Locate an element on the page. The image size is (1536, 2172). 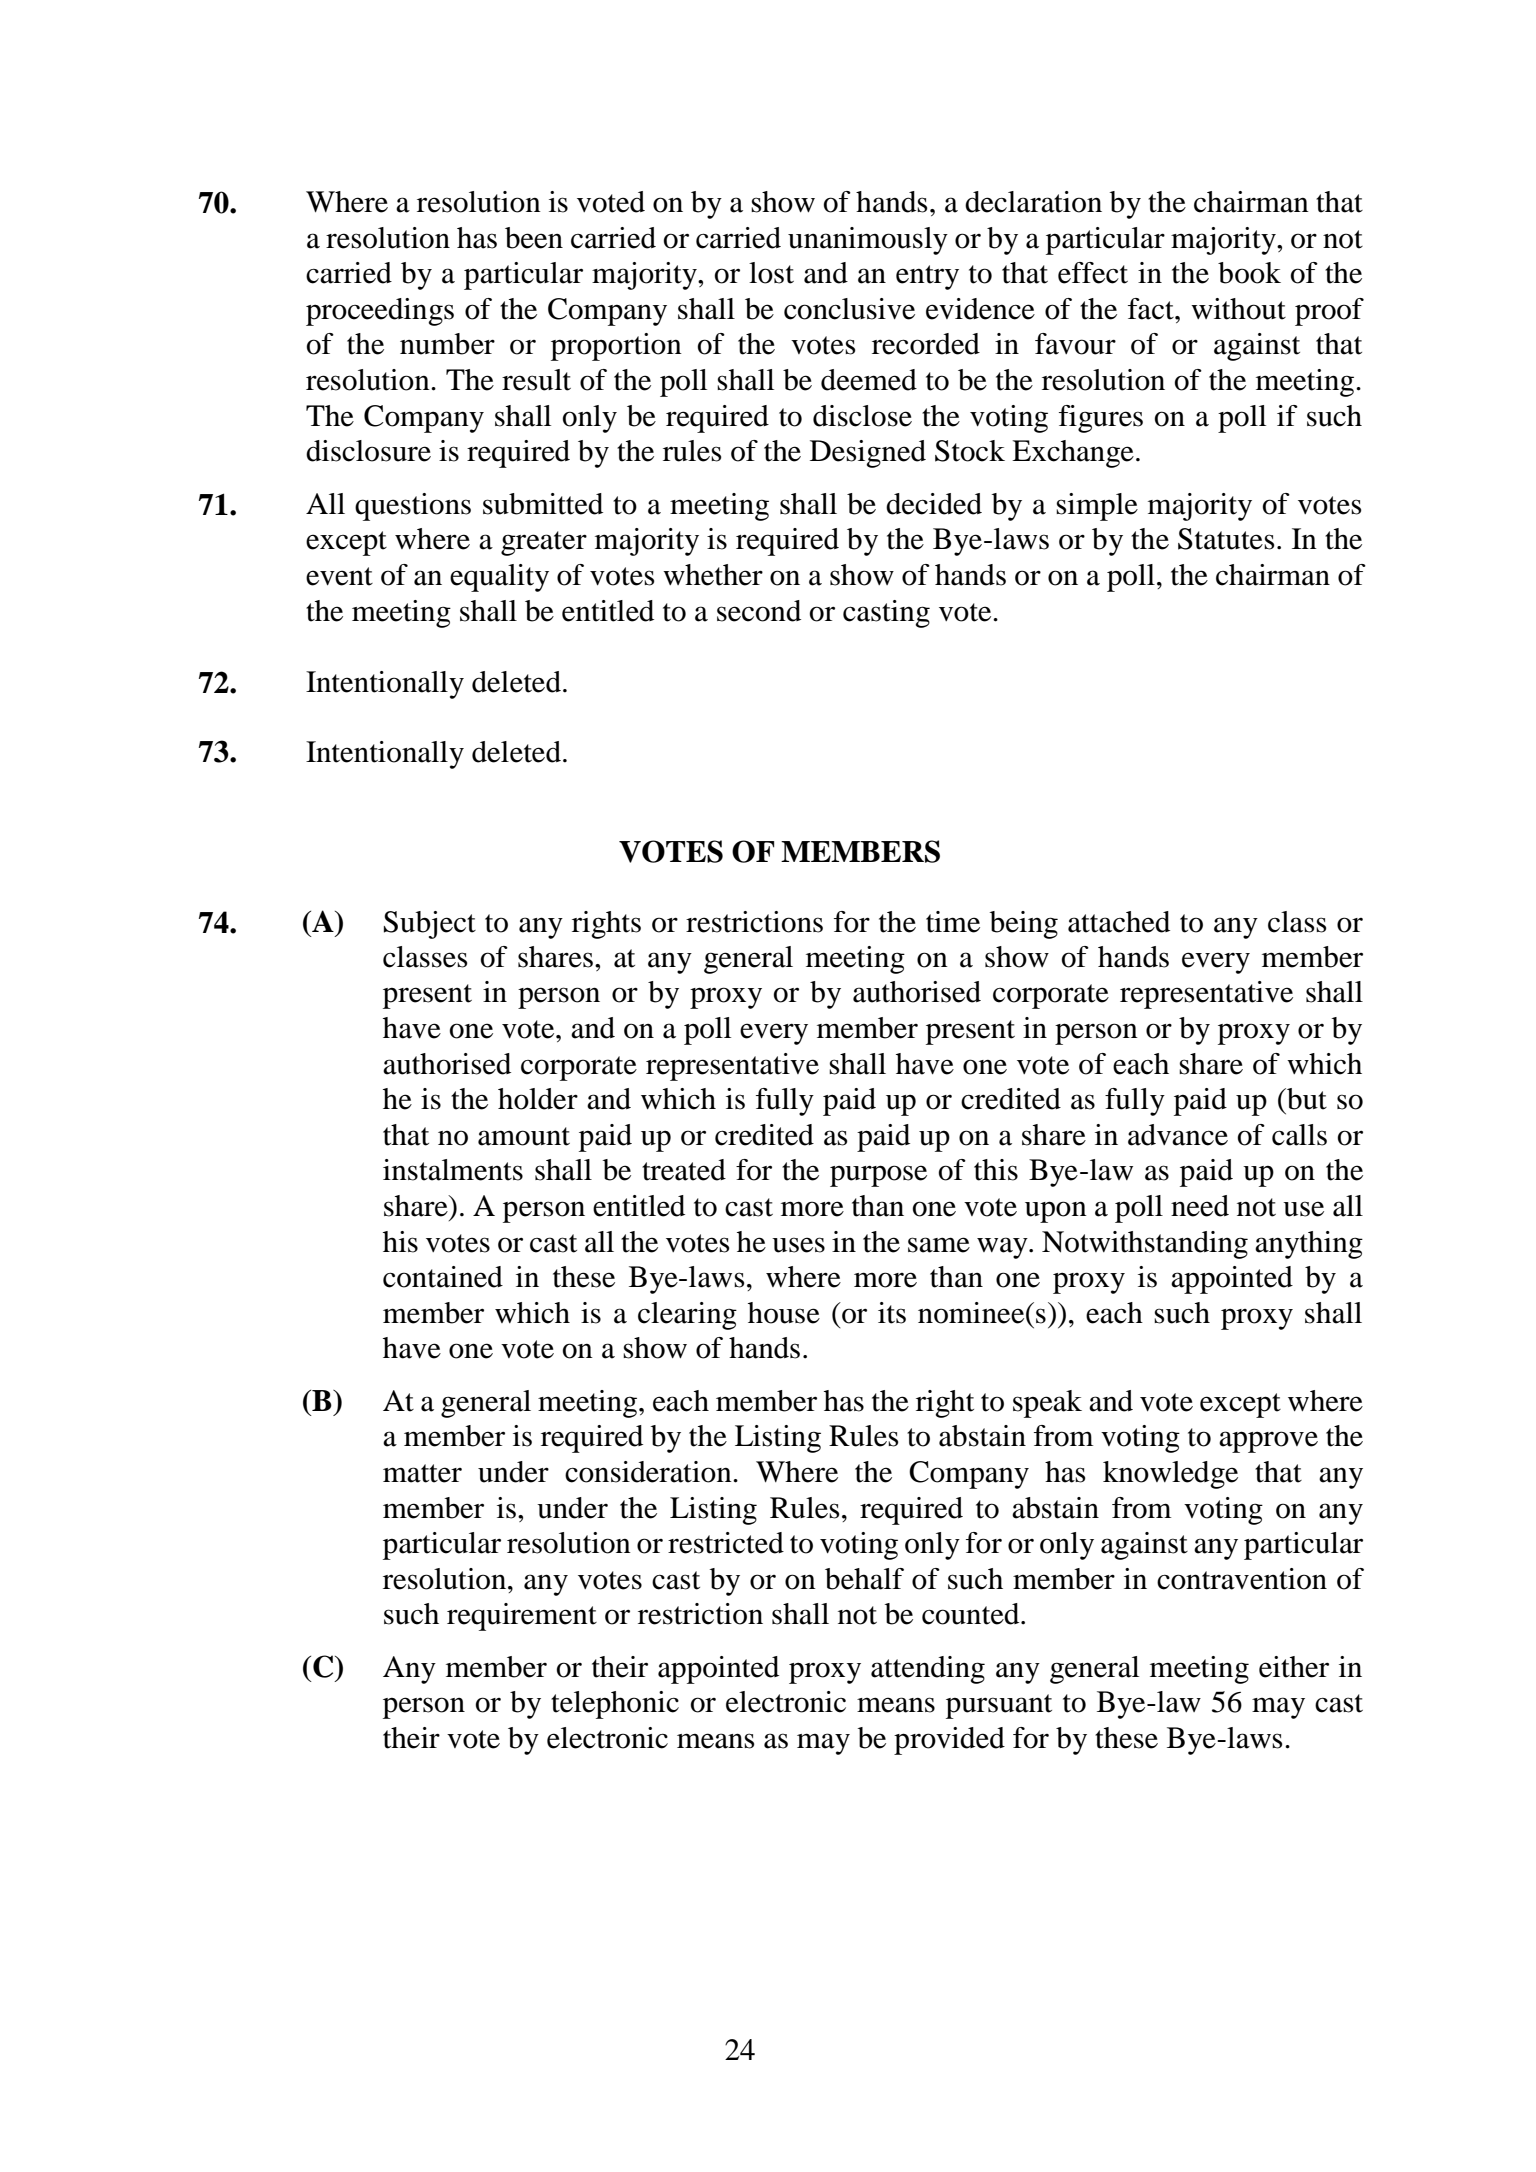
been is located at coordinates (534, 238).
